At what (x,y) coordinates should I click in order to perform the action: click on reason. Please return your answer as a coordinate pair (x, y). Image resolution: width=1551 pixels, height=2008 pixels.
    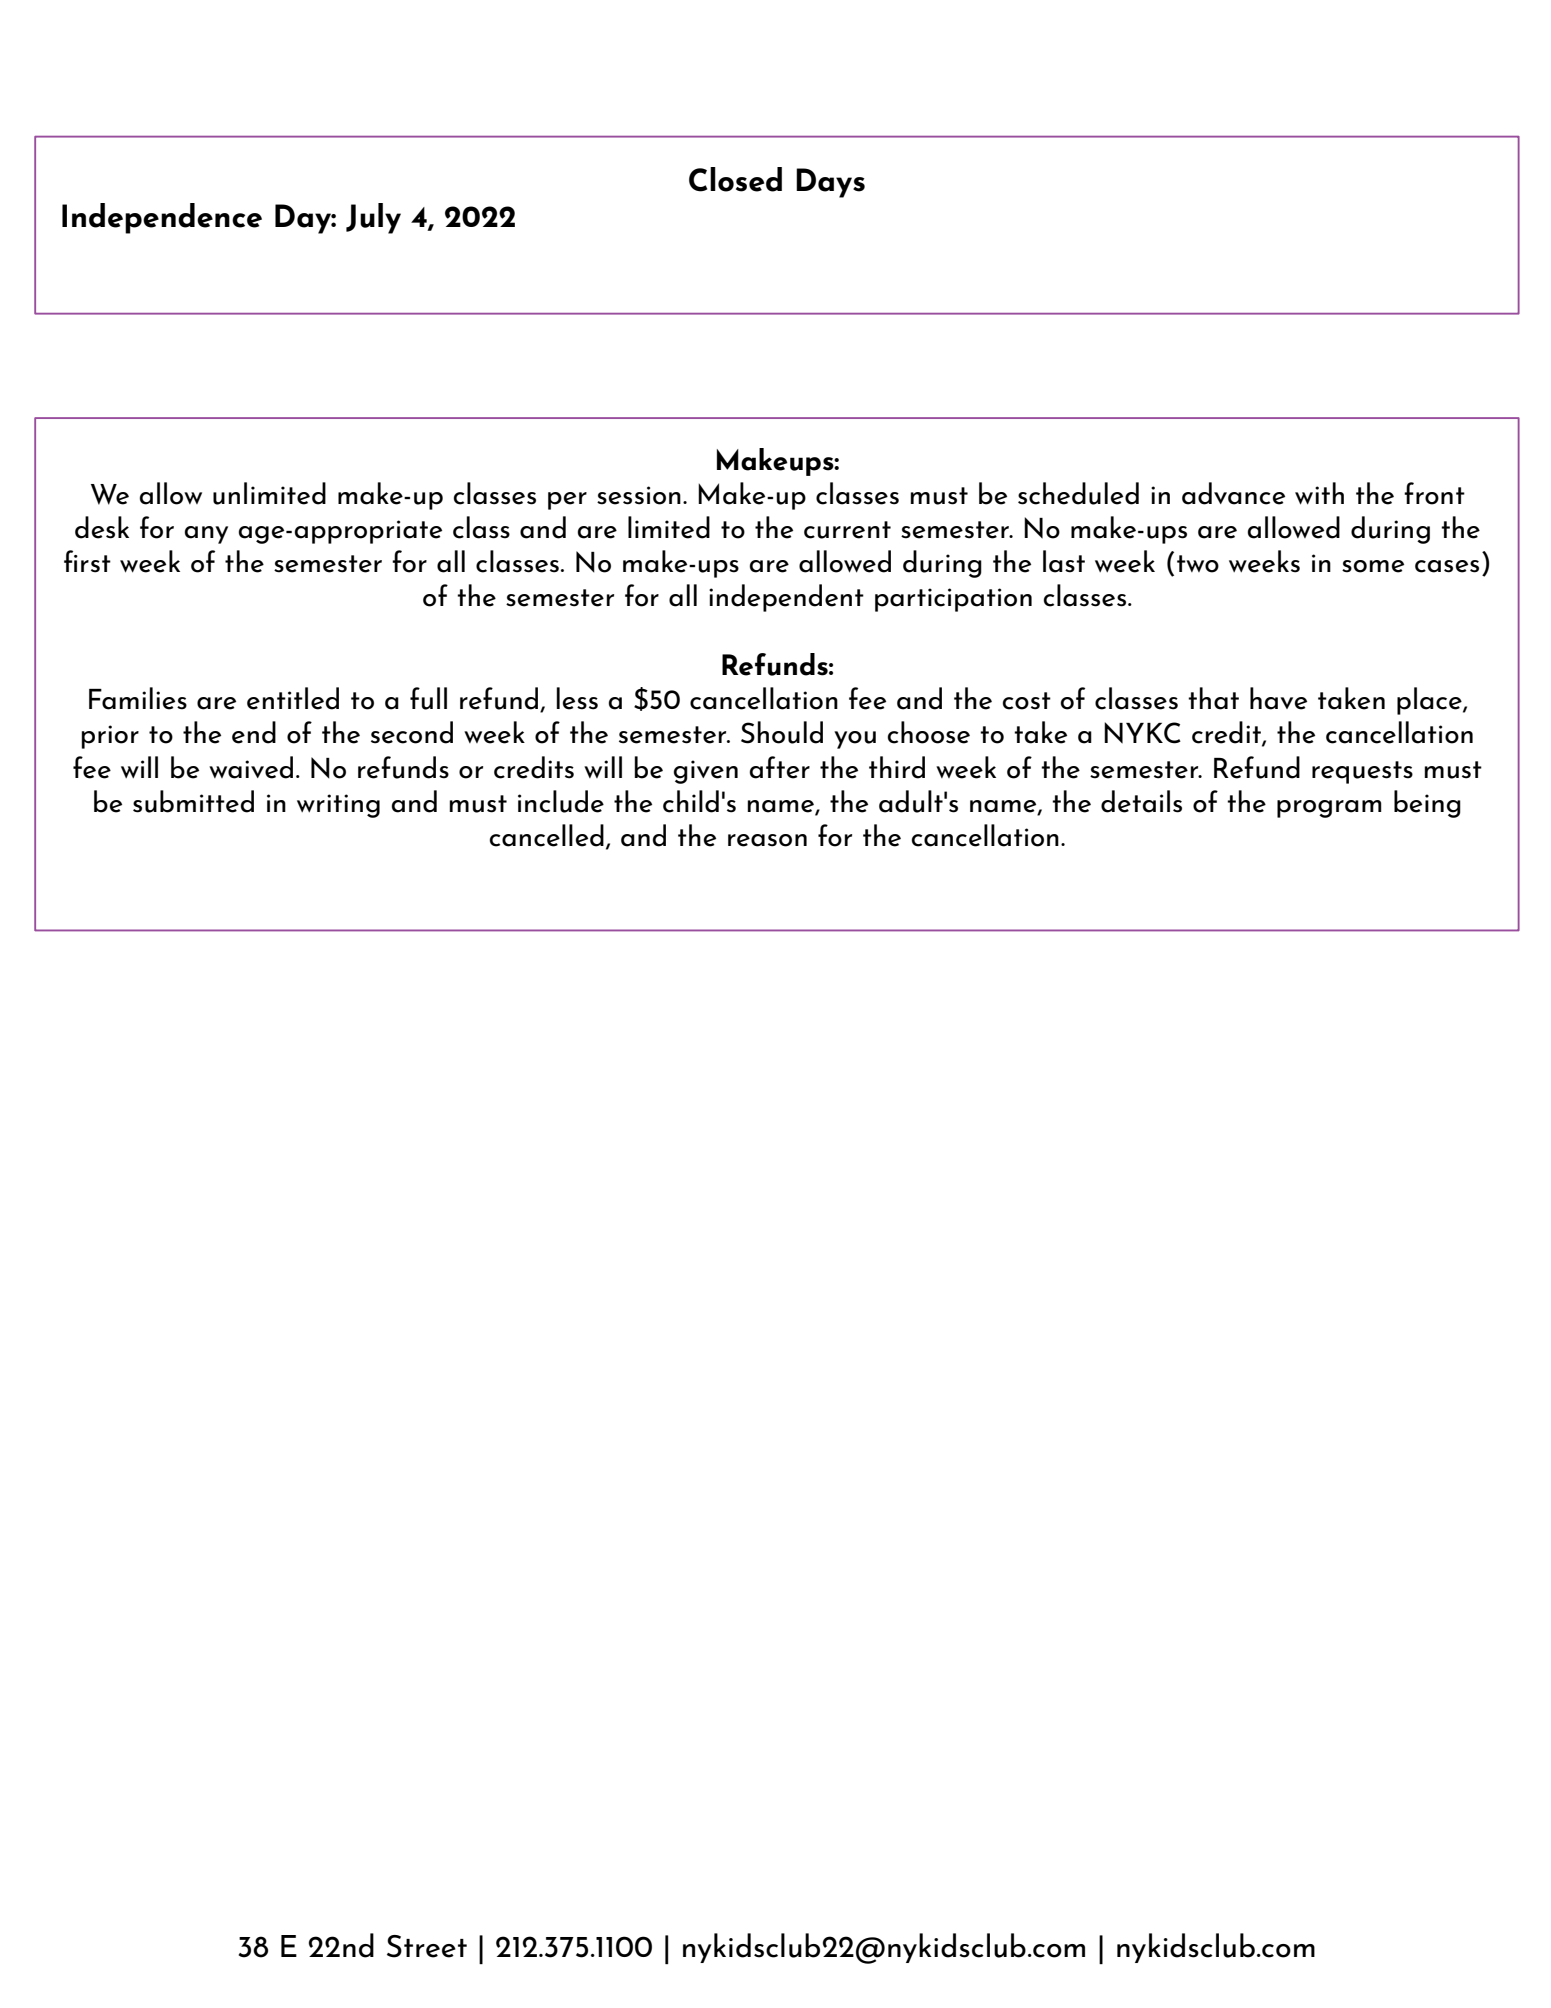
    Looking at the image, I should click on (767, 840).
